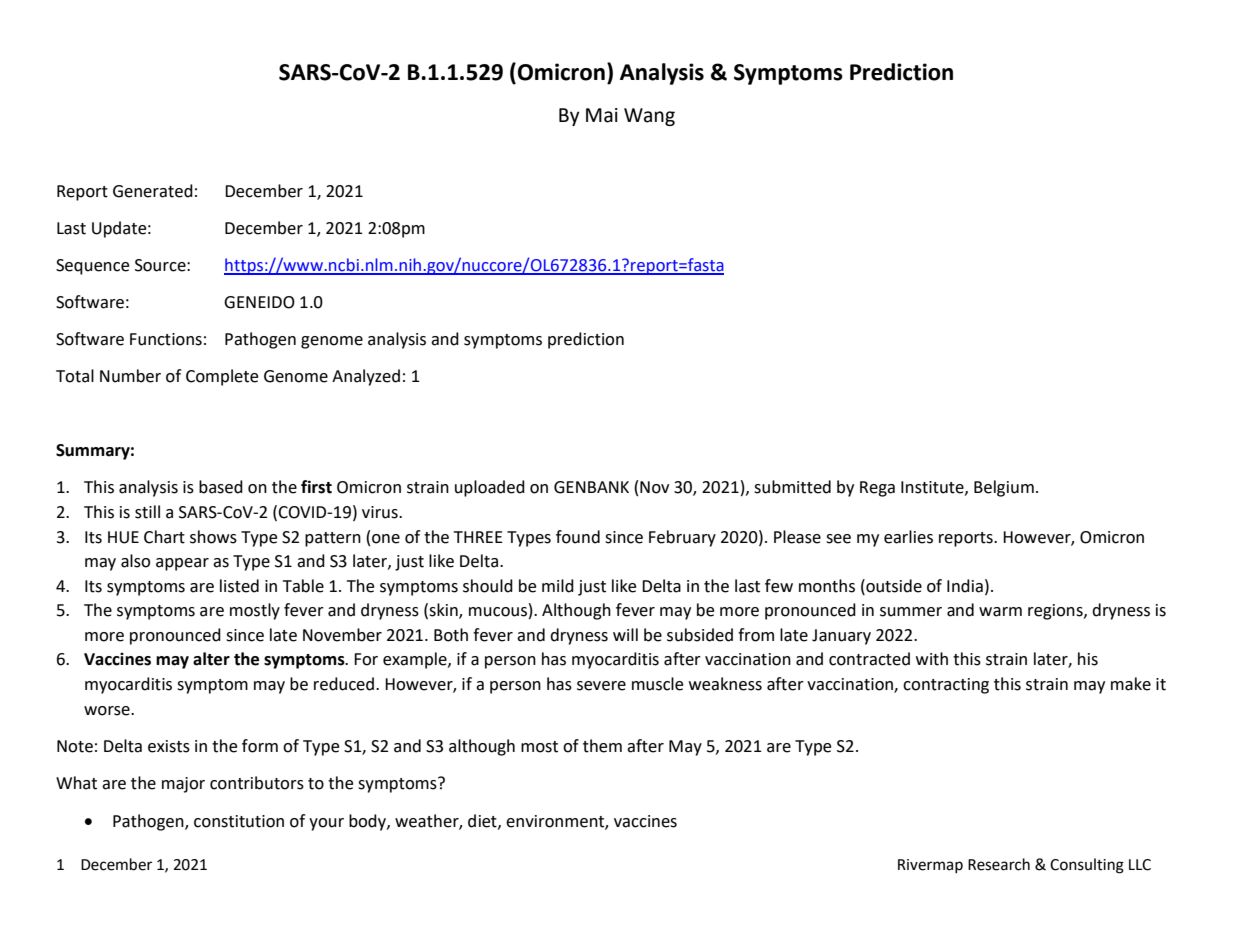 The width and height of the screenshot is (1233, 952). What do you see at coordinates (239, 821) in the screenshot?
I see `constitution` at bounding box center [239, 821].
